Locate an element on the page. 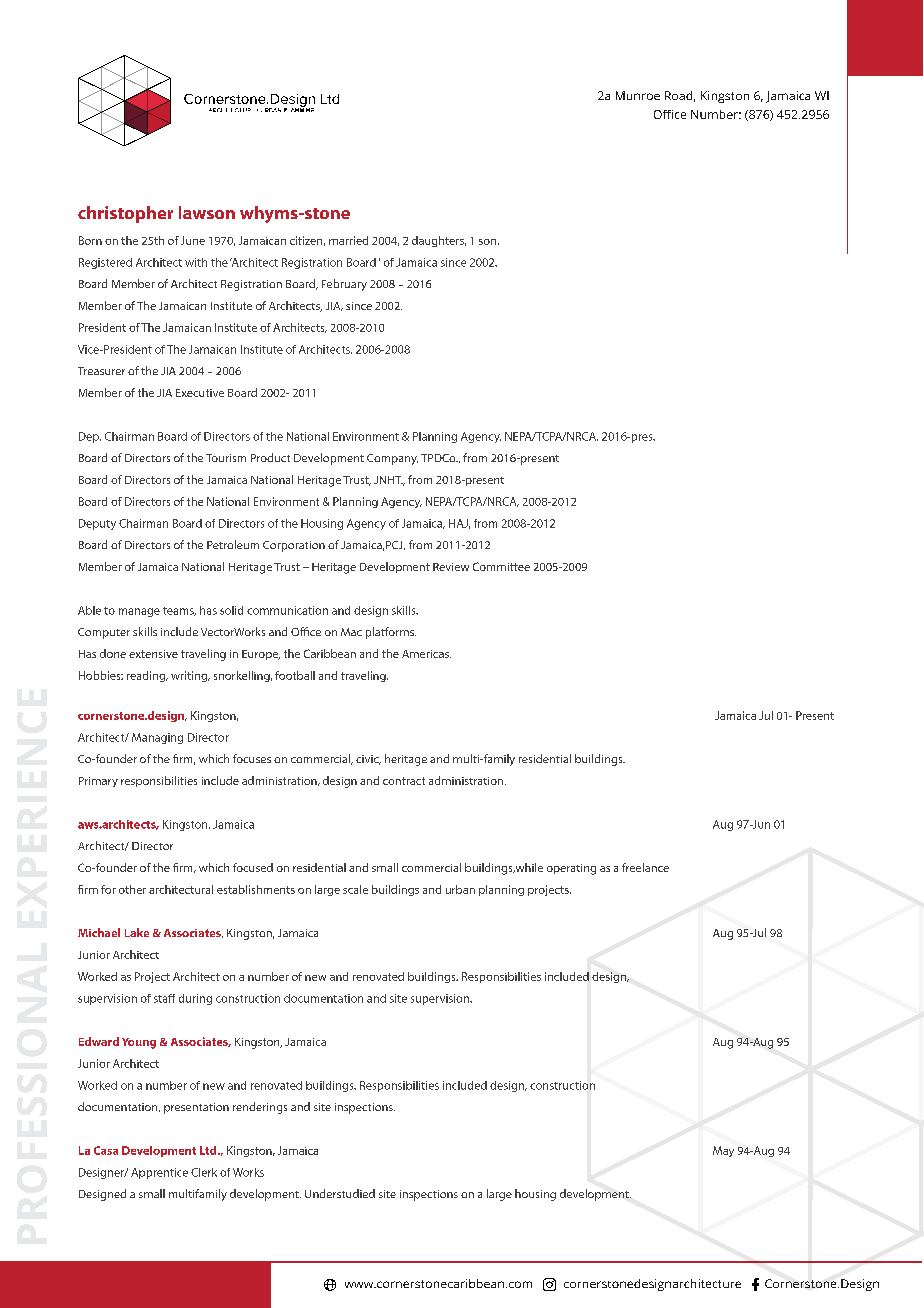 Image resolution: width=924 pixels, height=1308 pixels. freelance is located at coordinates (645, 867).
